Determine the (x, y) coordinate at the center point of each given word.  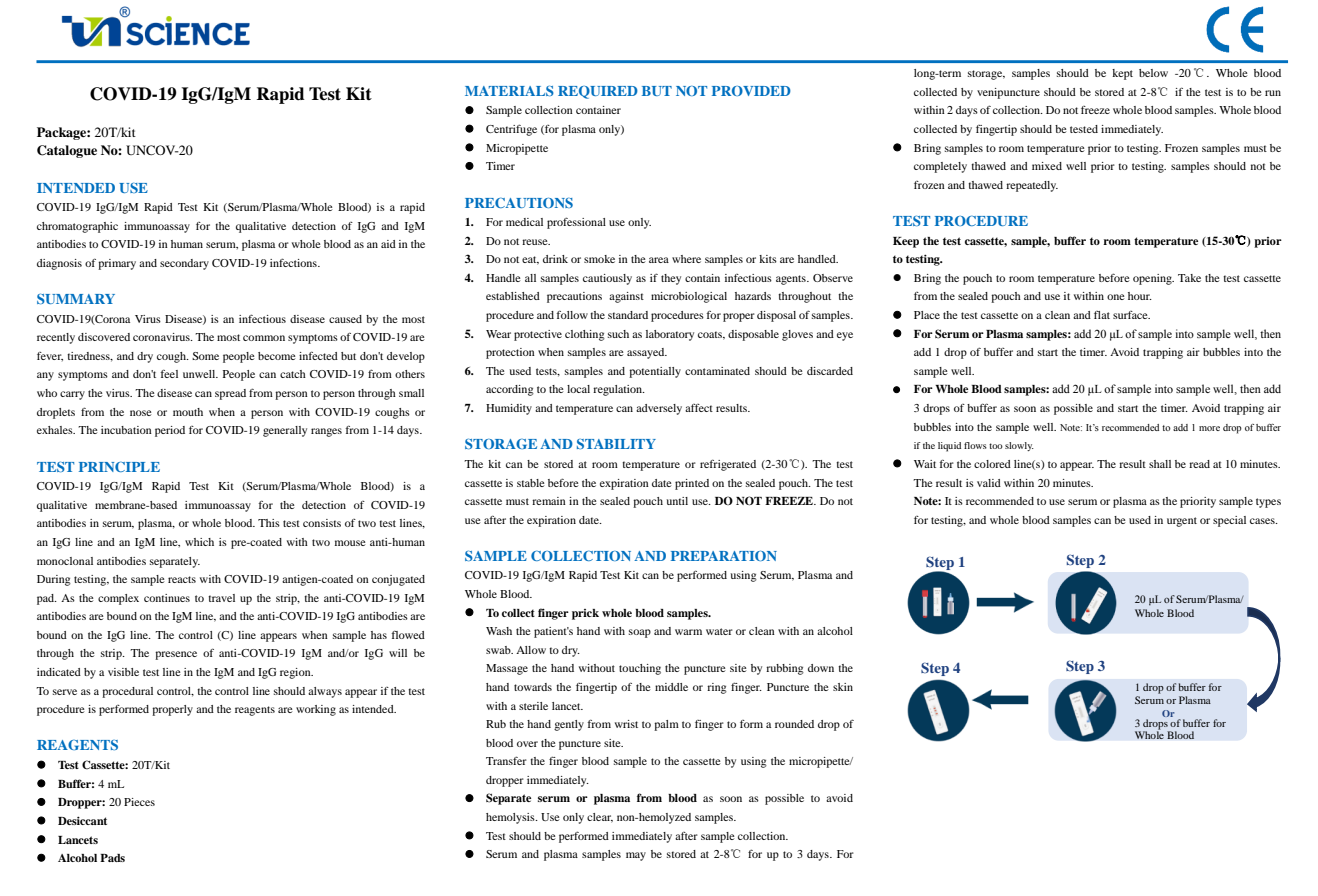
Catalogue (67, 151)
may (636, 856)
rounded (794, 724)
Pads (112, 858)
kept (1122, 74)
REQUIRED (598, 92)
